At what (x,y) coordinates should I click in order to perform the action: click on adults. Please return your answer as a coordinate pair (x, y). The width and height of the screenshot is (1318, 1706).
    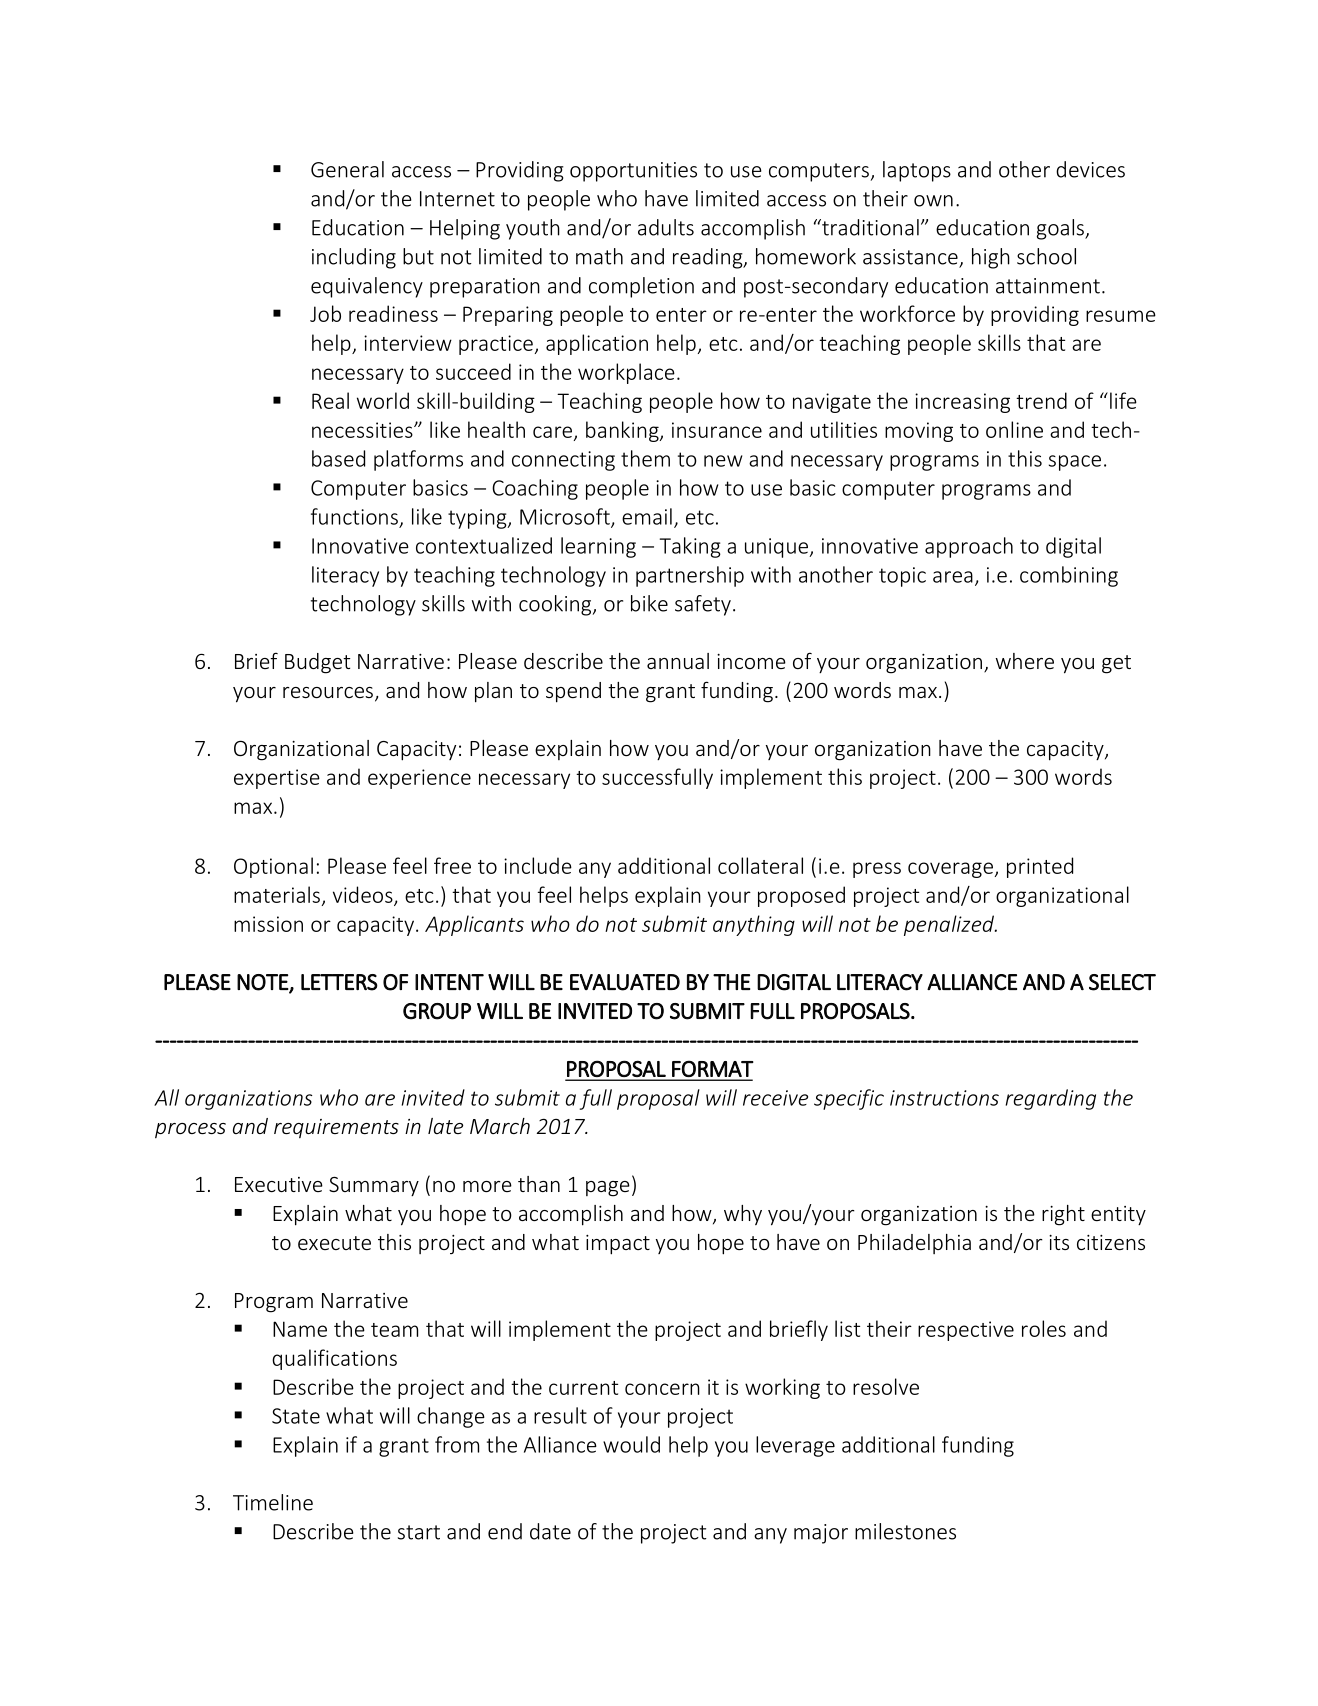
    Looking at the image, I should click on (666, 227).
